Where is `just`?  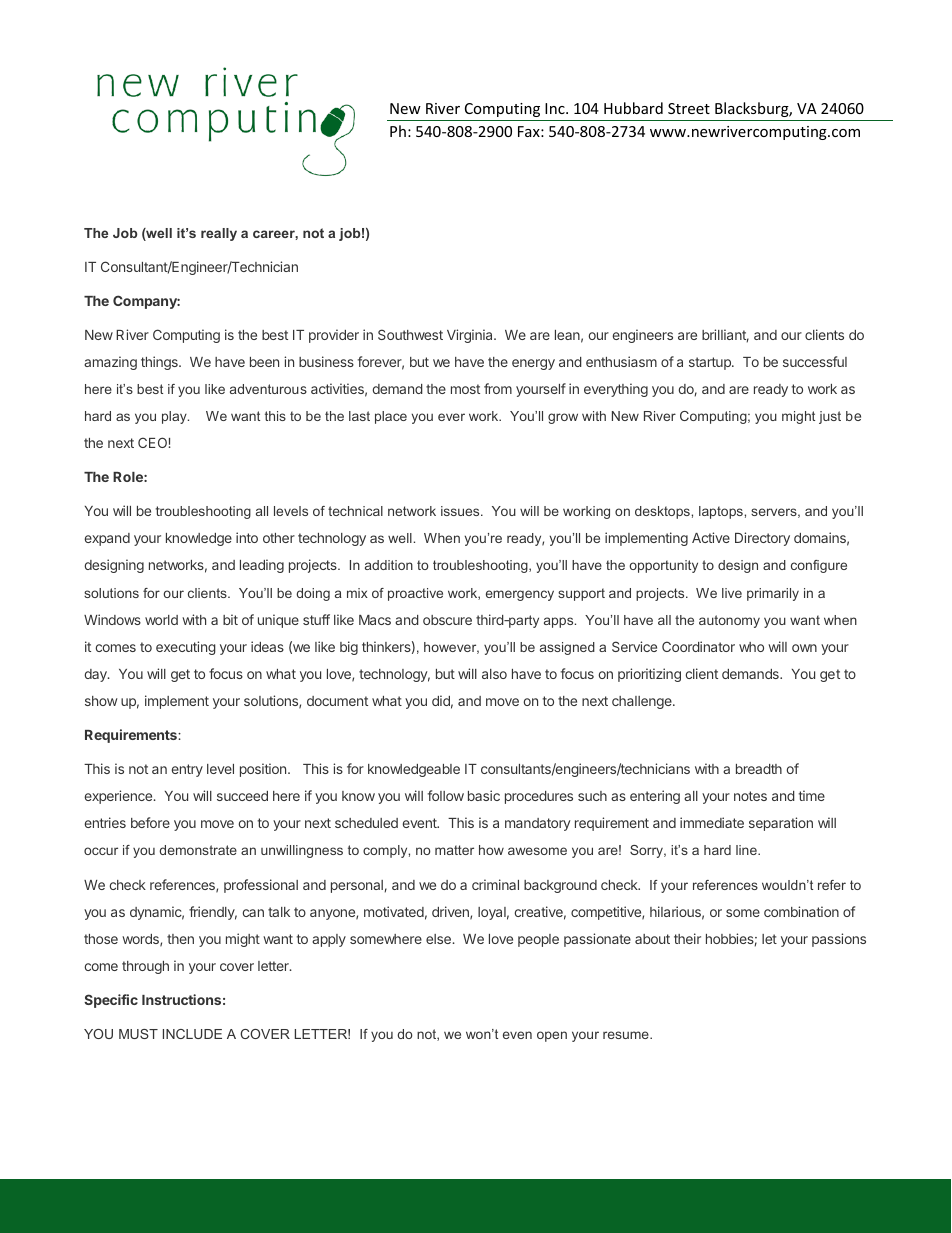
just is located at coordinates (830, 417).
